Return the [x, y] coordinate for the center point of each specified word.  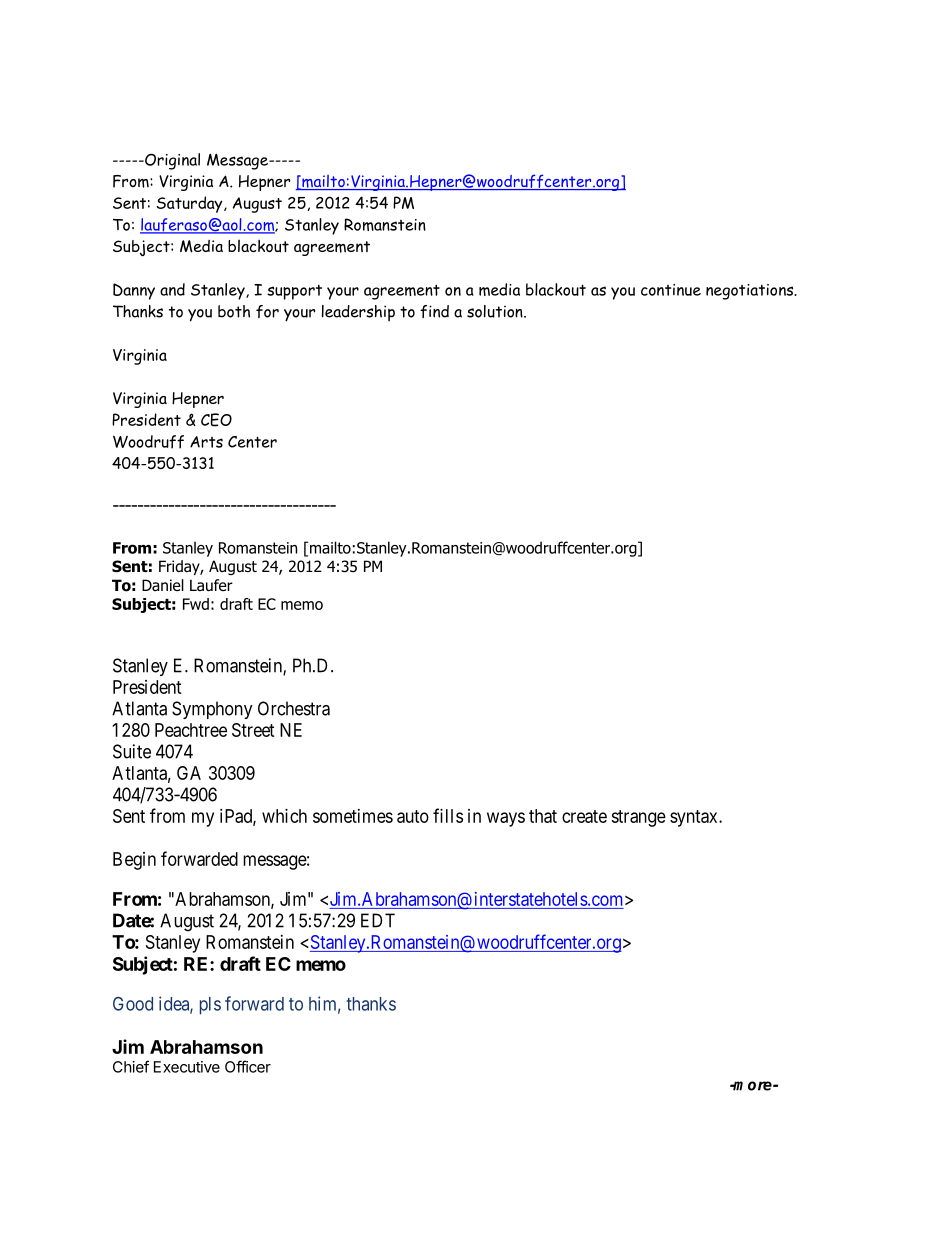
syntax [695, 818]
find [434, 311]
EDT [378, 920]
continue [671, 290]
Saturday [191, 204]
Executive [187, 1067]
